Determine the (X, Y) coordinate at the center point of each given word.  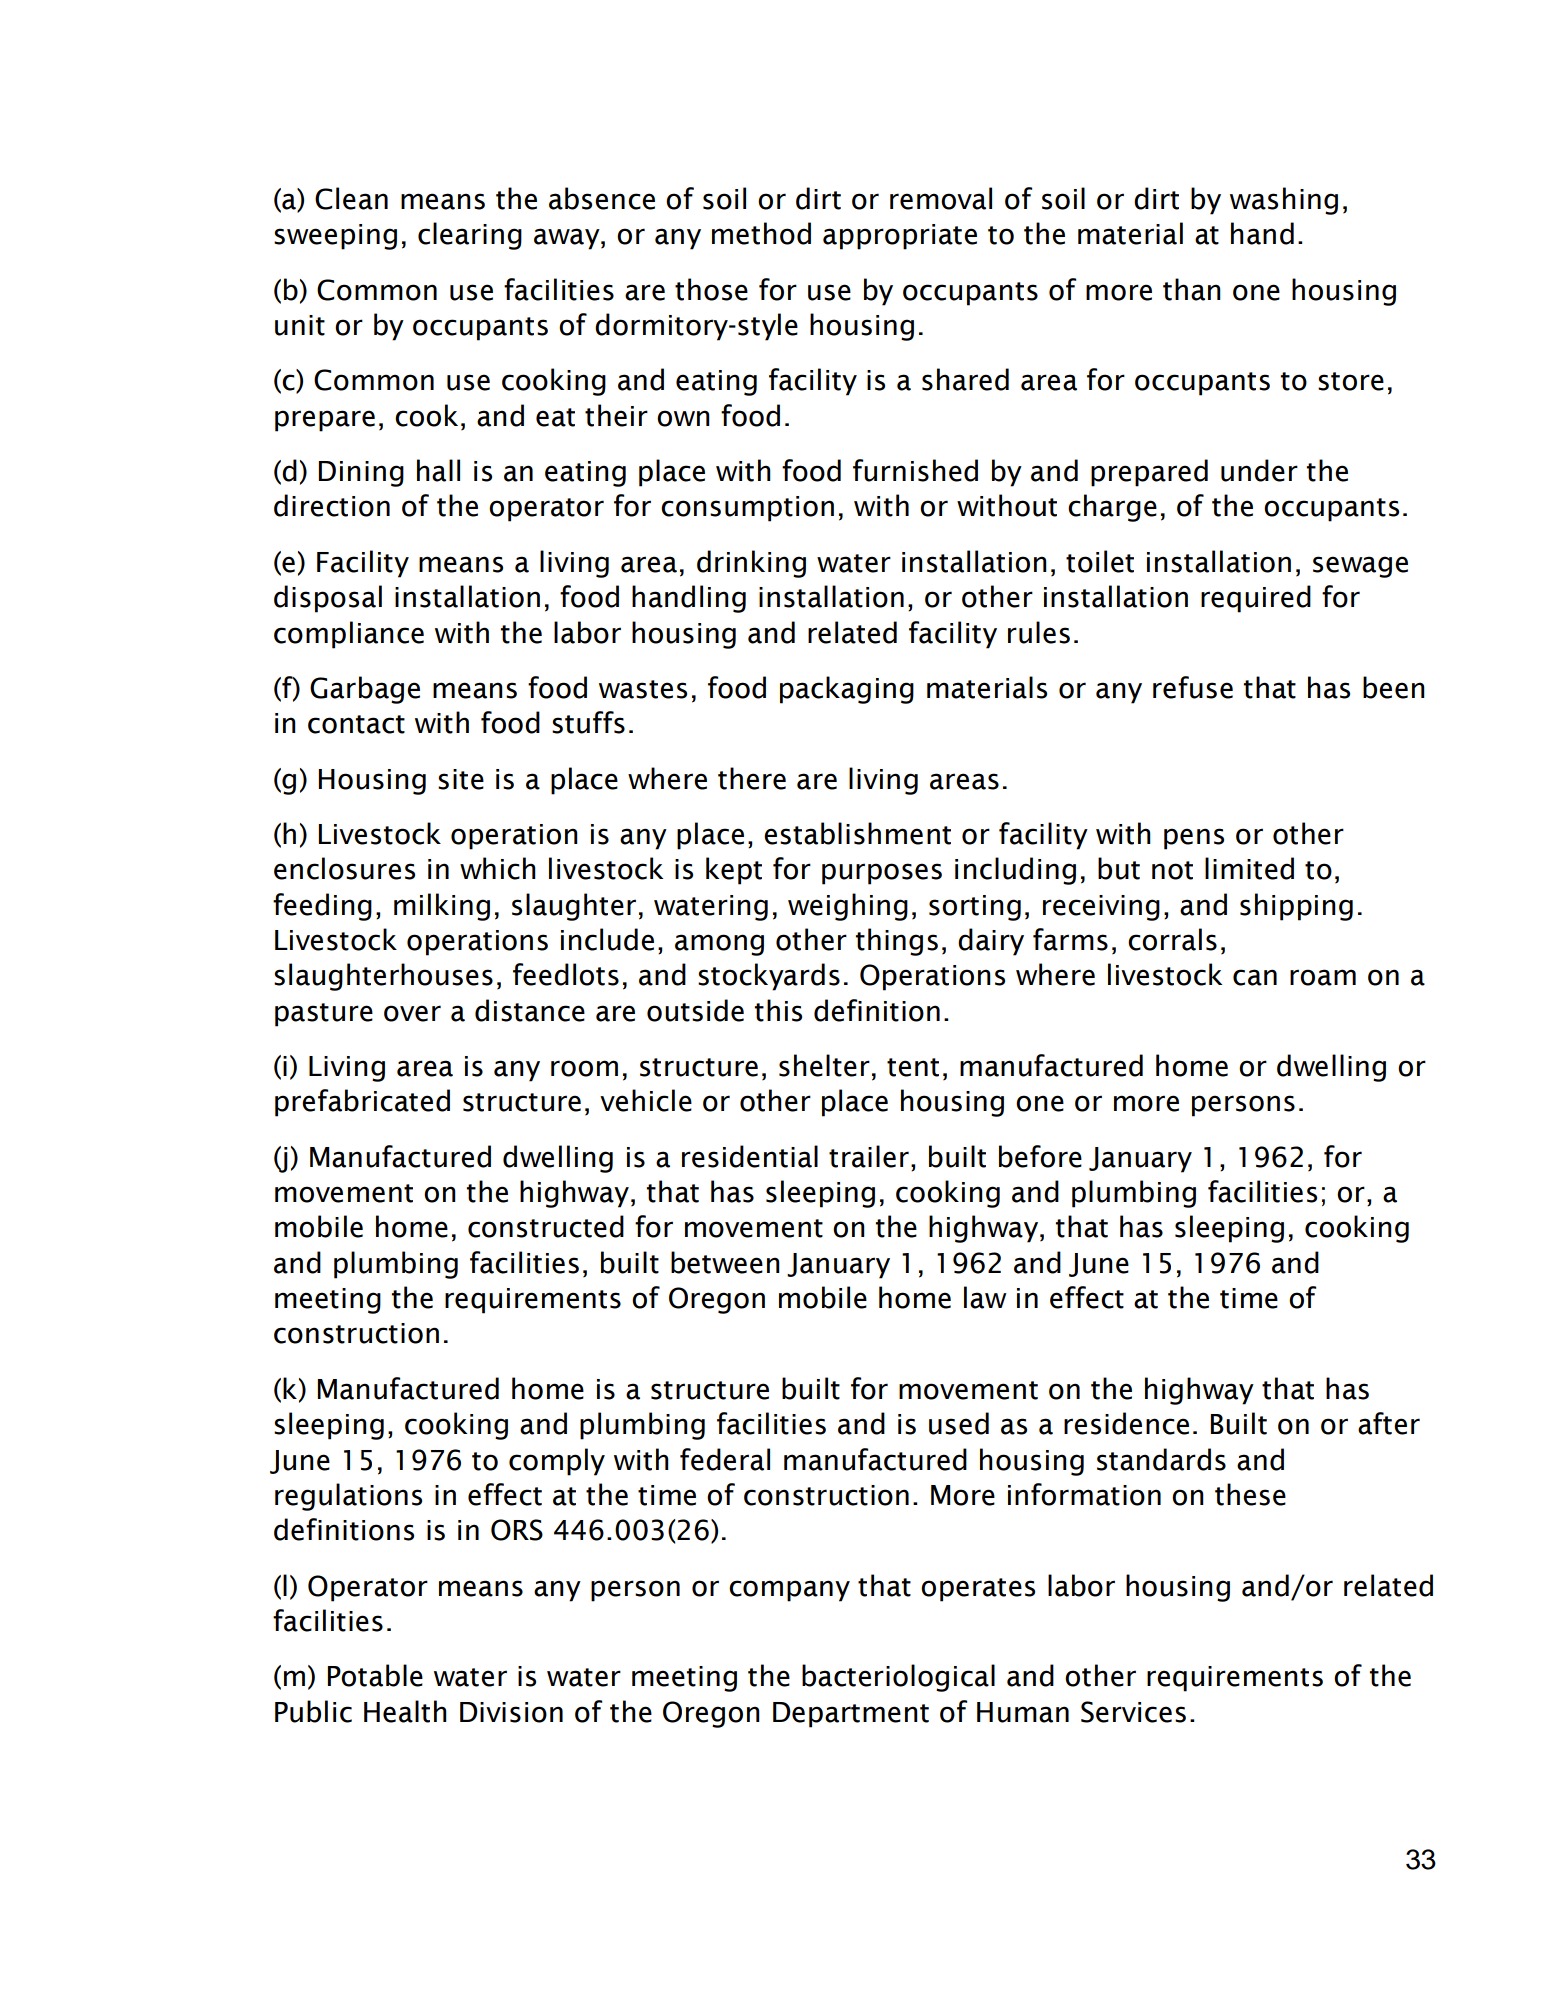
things (897, 942)
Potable (375, 1675)
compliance (349, 635)
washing (1284, 201)
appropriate (900, 237)
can (1255, 977)
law (985, 1297)
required (1256, 599)
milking (442, 907)
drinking (751, 564)
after (1389, 1423)
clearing (470, 236)
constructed (546, 1226)
